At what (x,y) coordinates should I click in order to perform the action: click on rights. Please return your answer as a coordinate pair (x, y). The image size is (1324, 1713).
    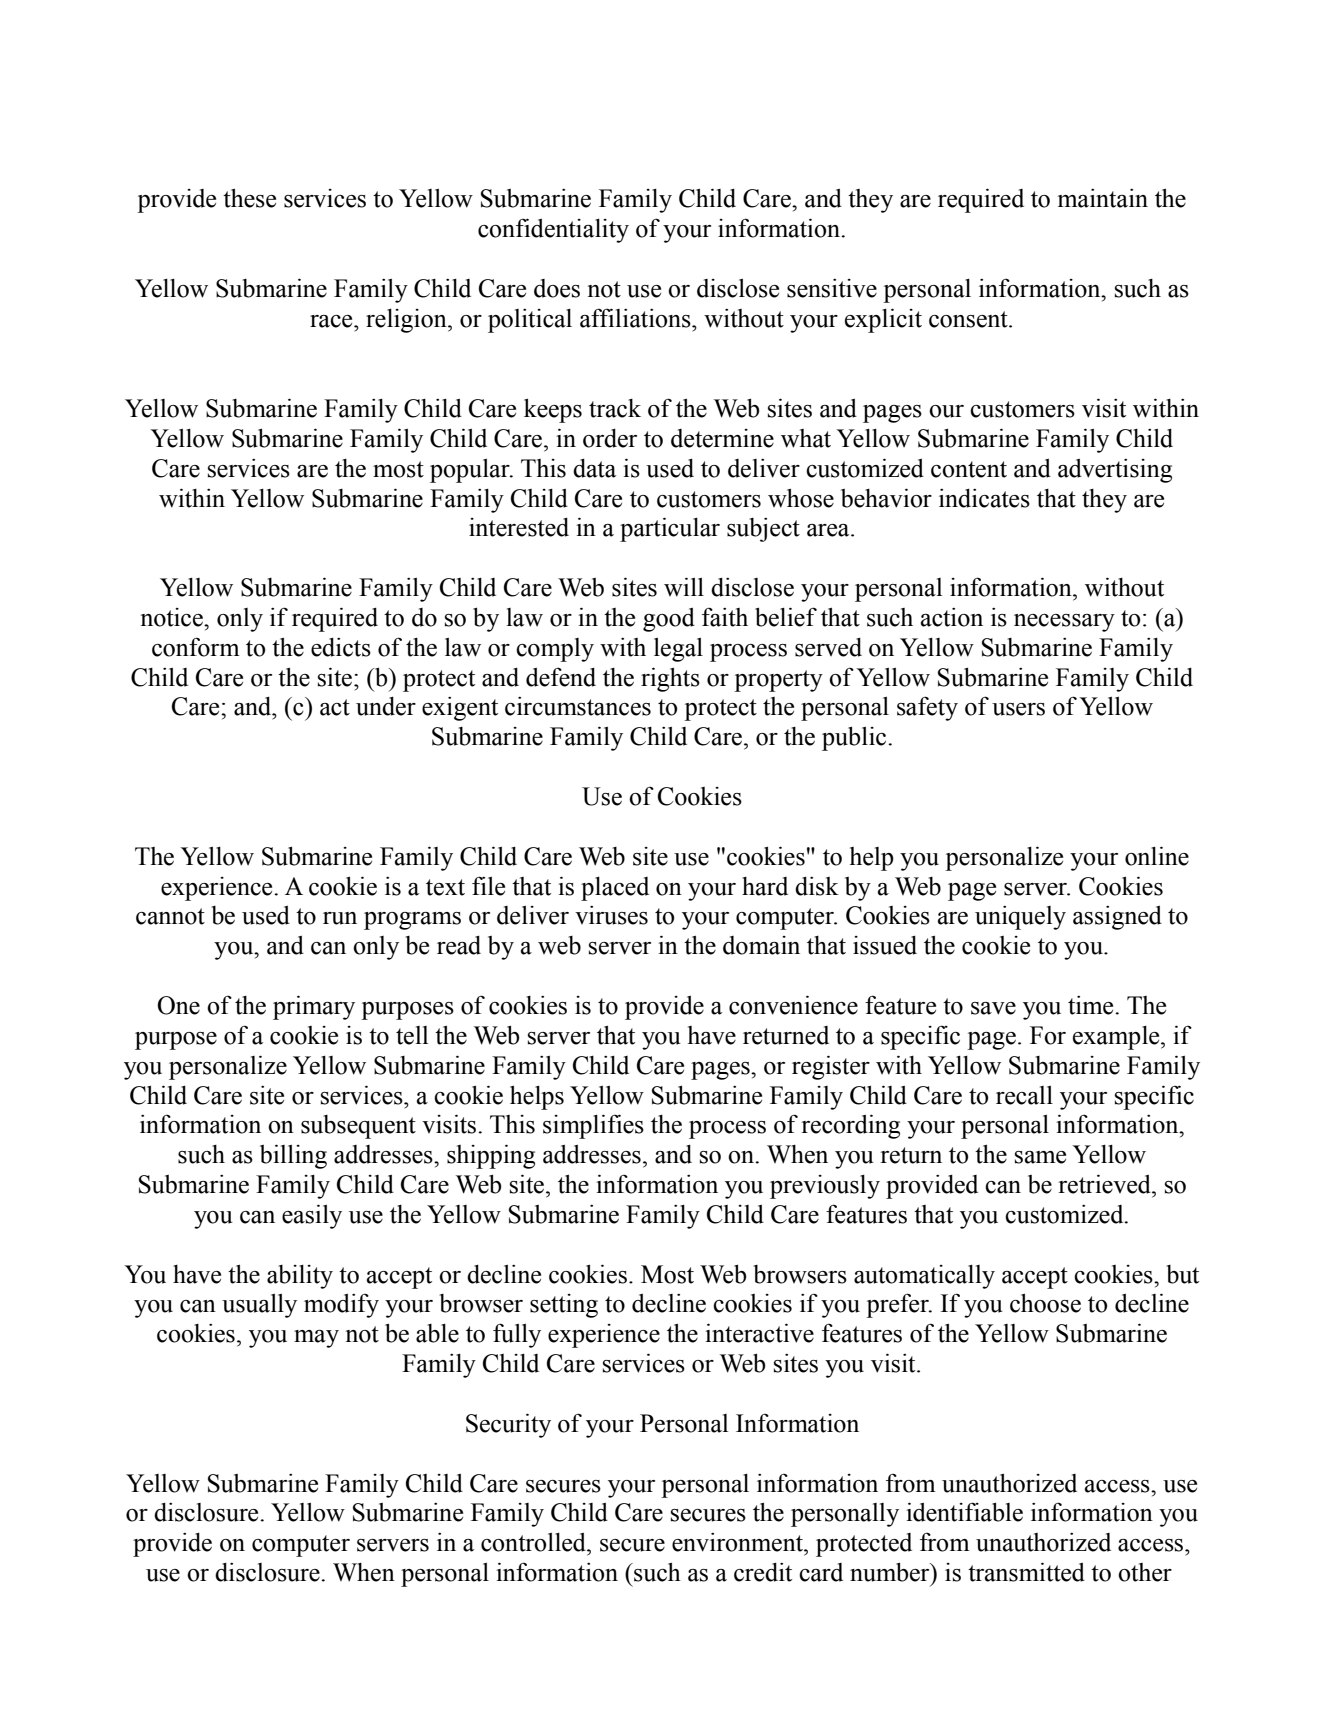
    Looking at the image, I should click on (670, 679).
